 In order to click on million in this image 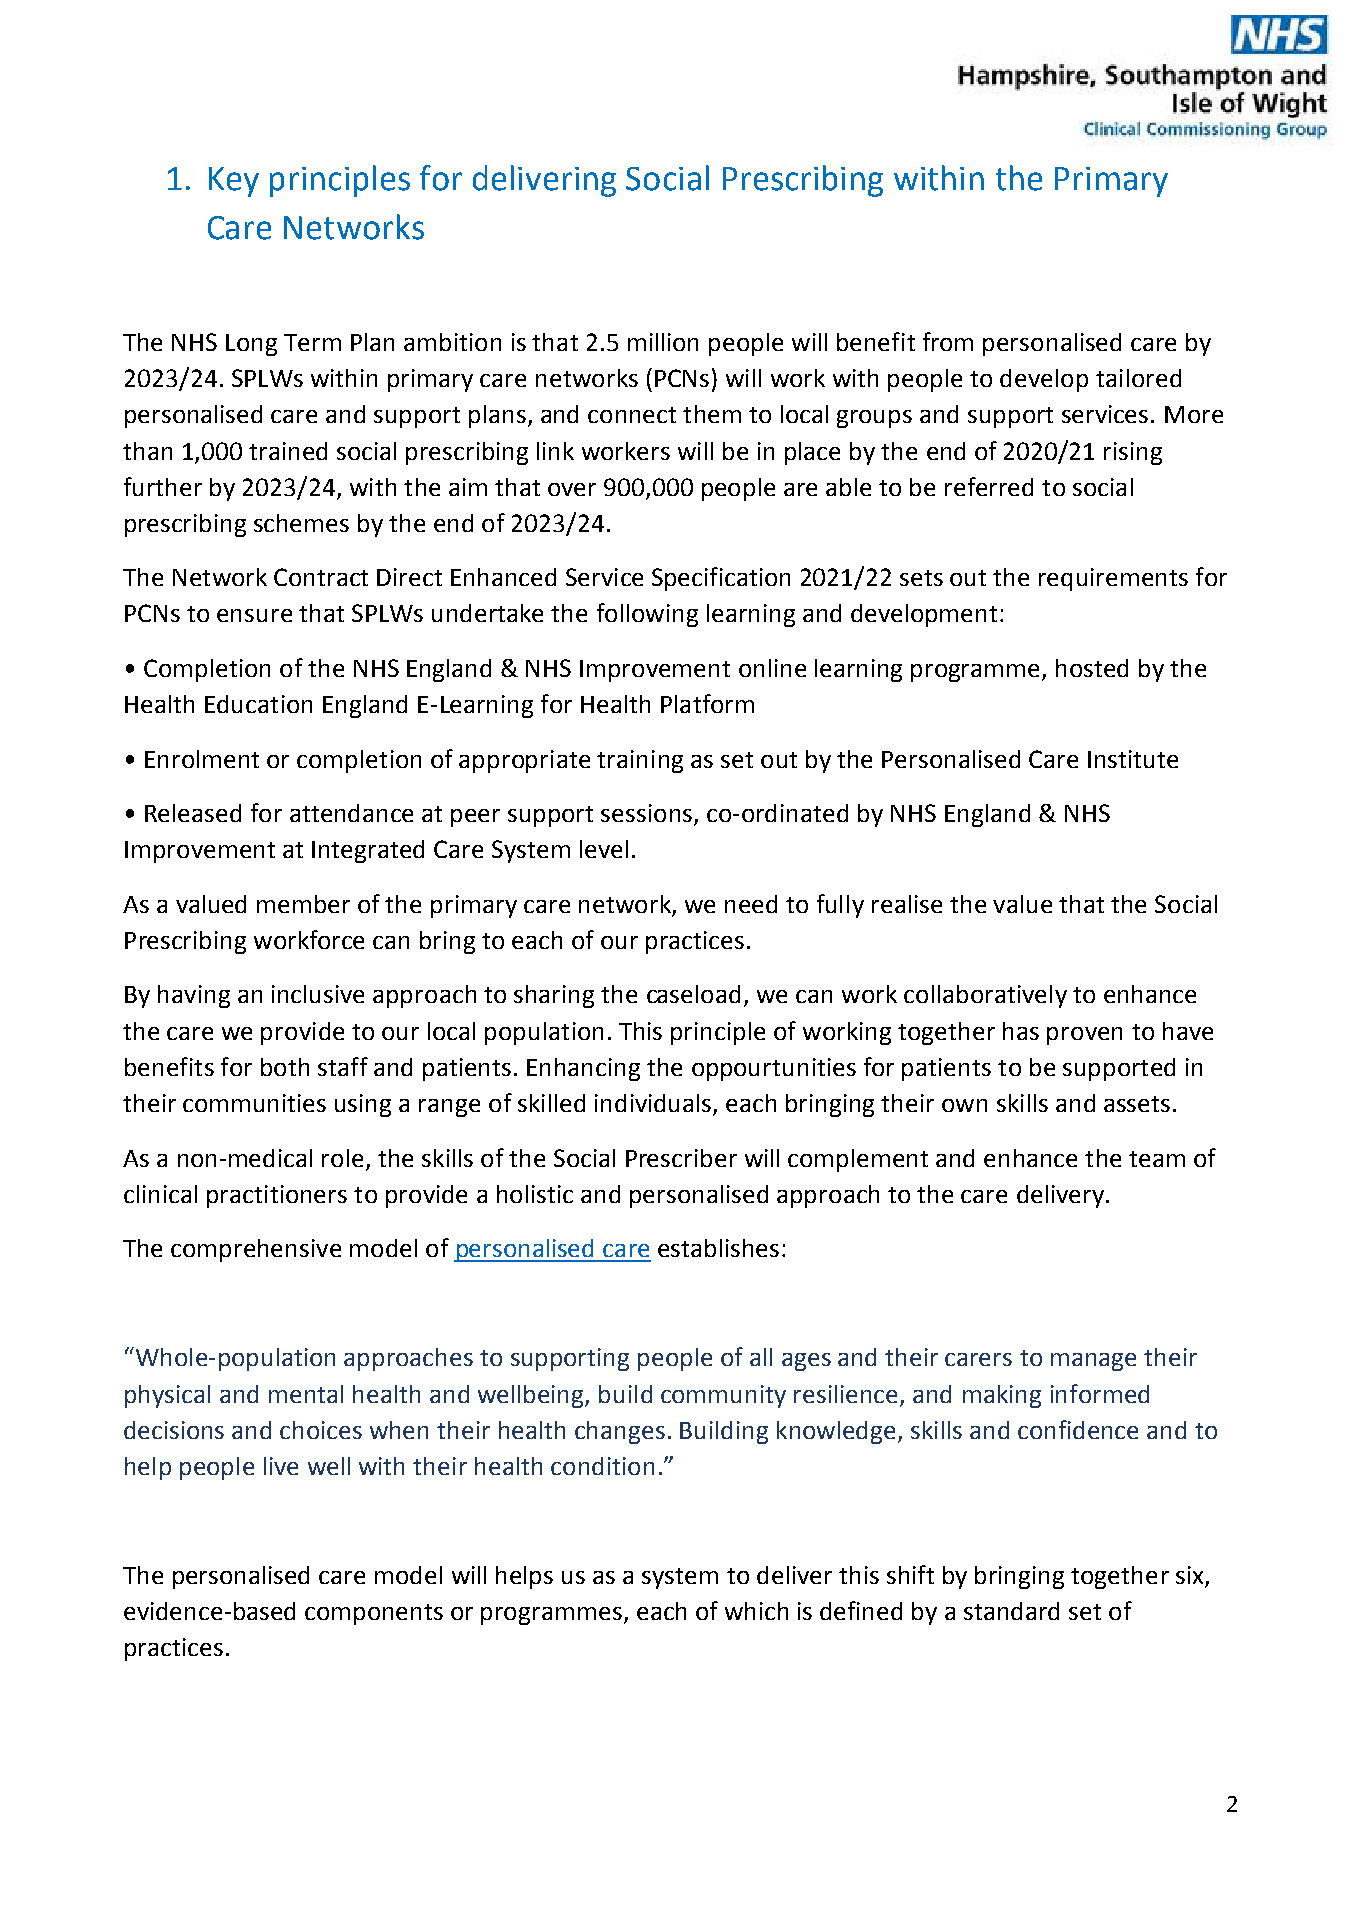, I will do `click(663, 342)`.
